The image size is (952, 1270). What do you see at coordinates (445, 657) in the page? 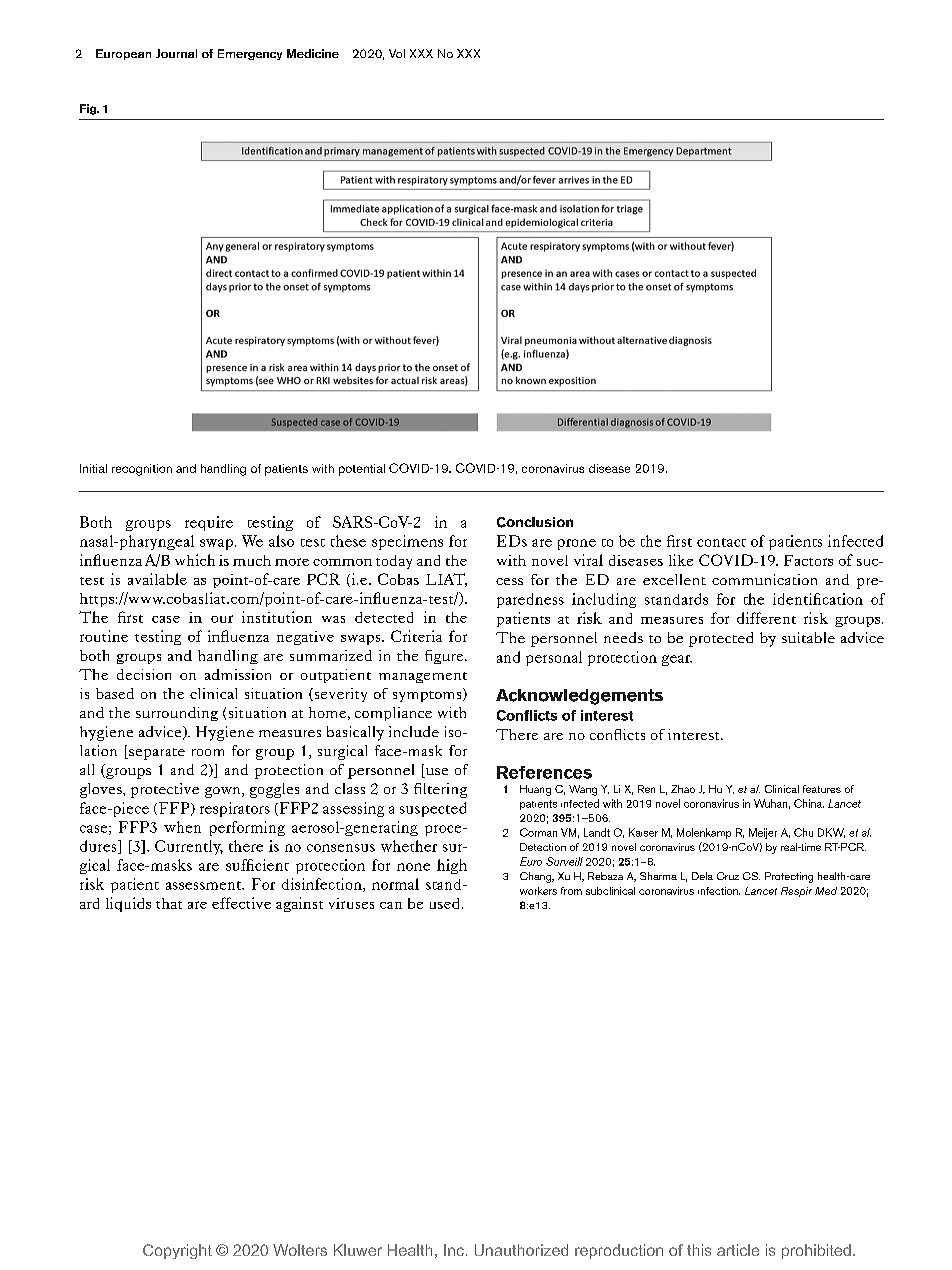
I see `figure` at bounding box center [445, 657].
